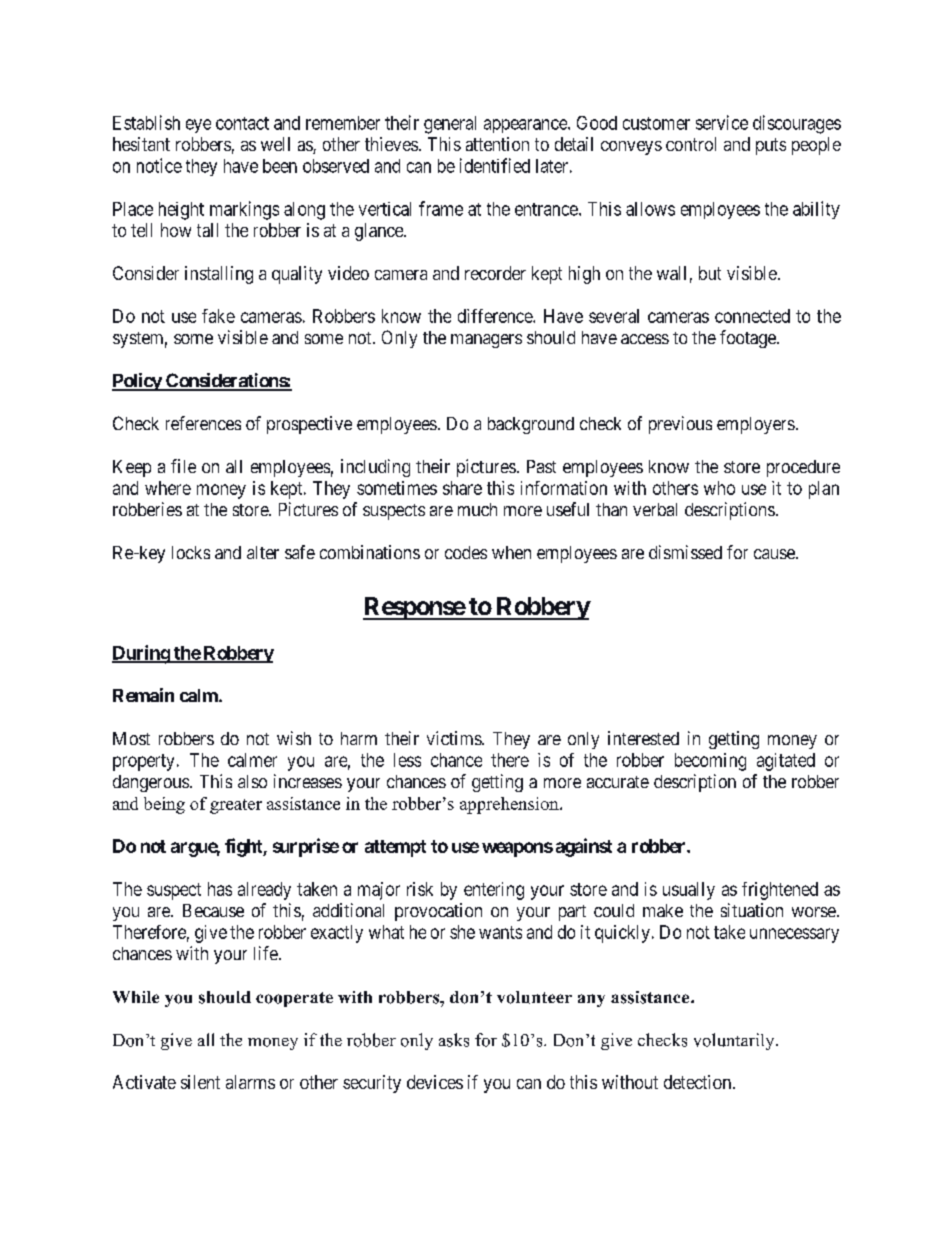  What do you see at coordinates (497, 144) in the screenshot?
I see `attention` at bounding box center [497, 144].
